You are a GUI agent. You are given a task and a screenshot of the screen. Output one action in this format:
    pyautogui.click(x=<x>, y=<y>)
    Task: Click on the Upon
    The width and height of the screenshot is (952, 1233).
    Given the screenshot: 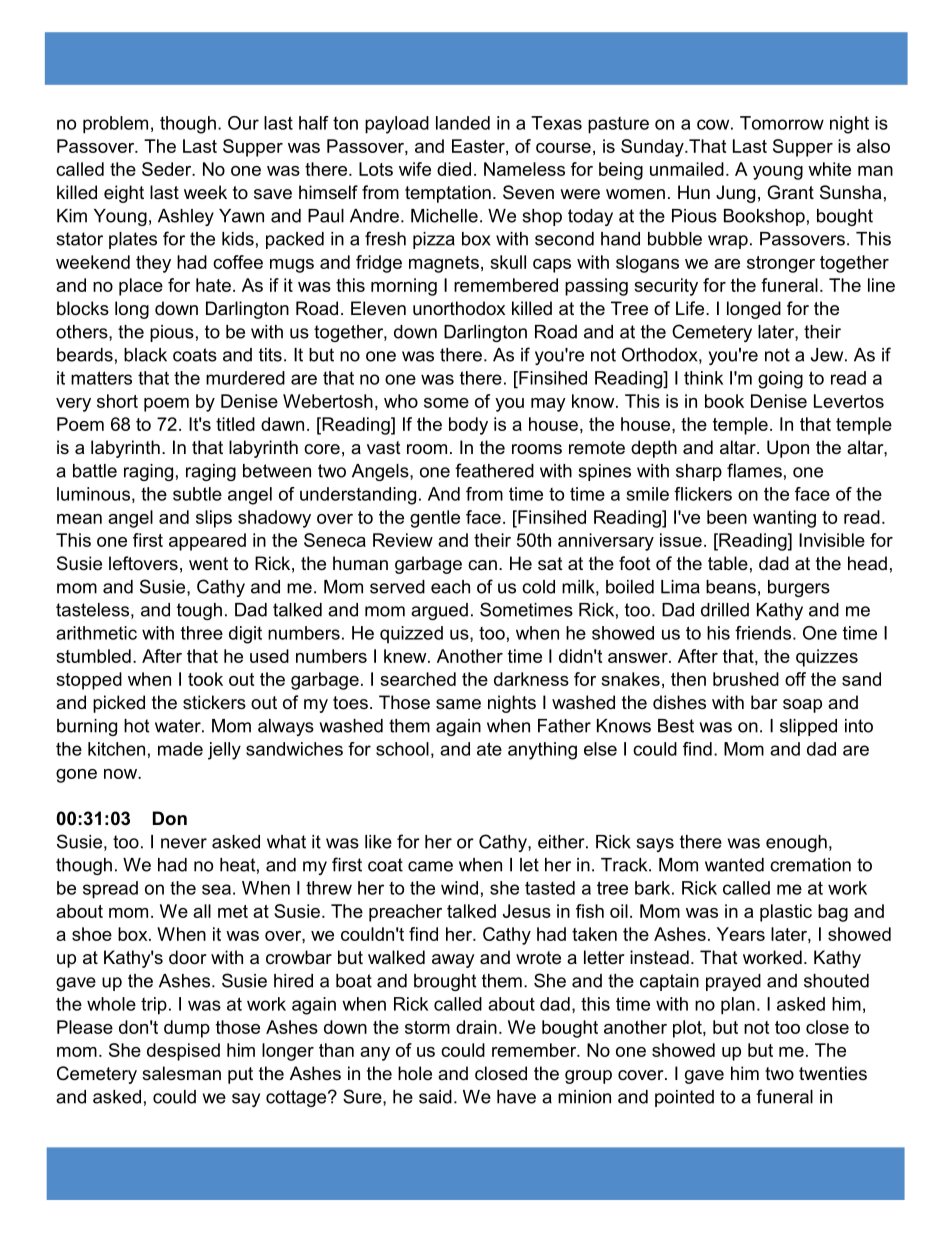 What is the action you would take?
    pyautogui.click(x=788, y=449)
